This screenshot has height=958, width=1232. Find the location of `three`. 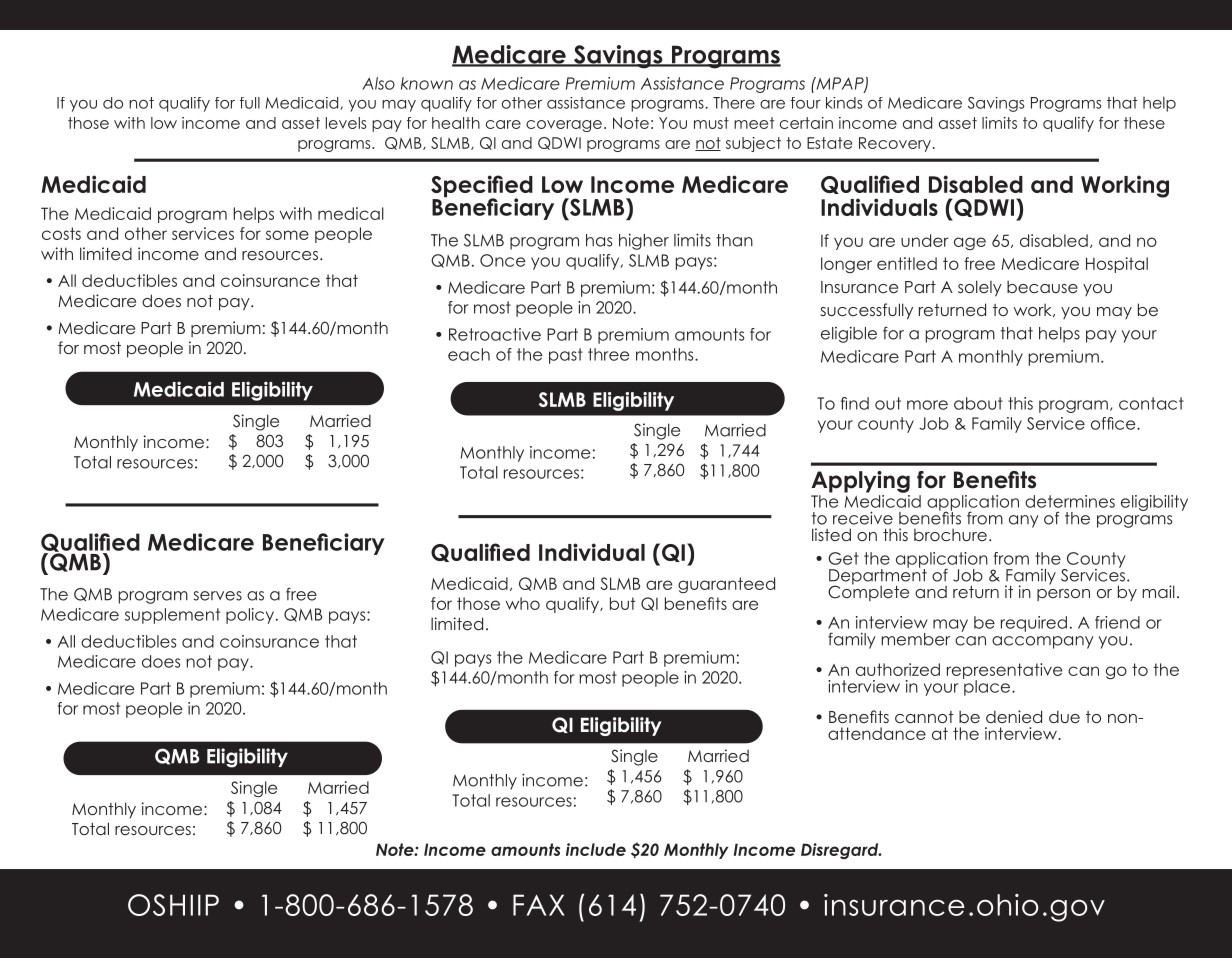

three is located at coordinates (608, 354).
